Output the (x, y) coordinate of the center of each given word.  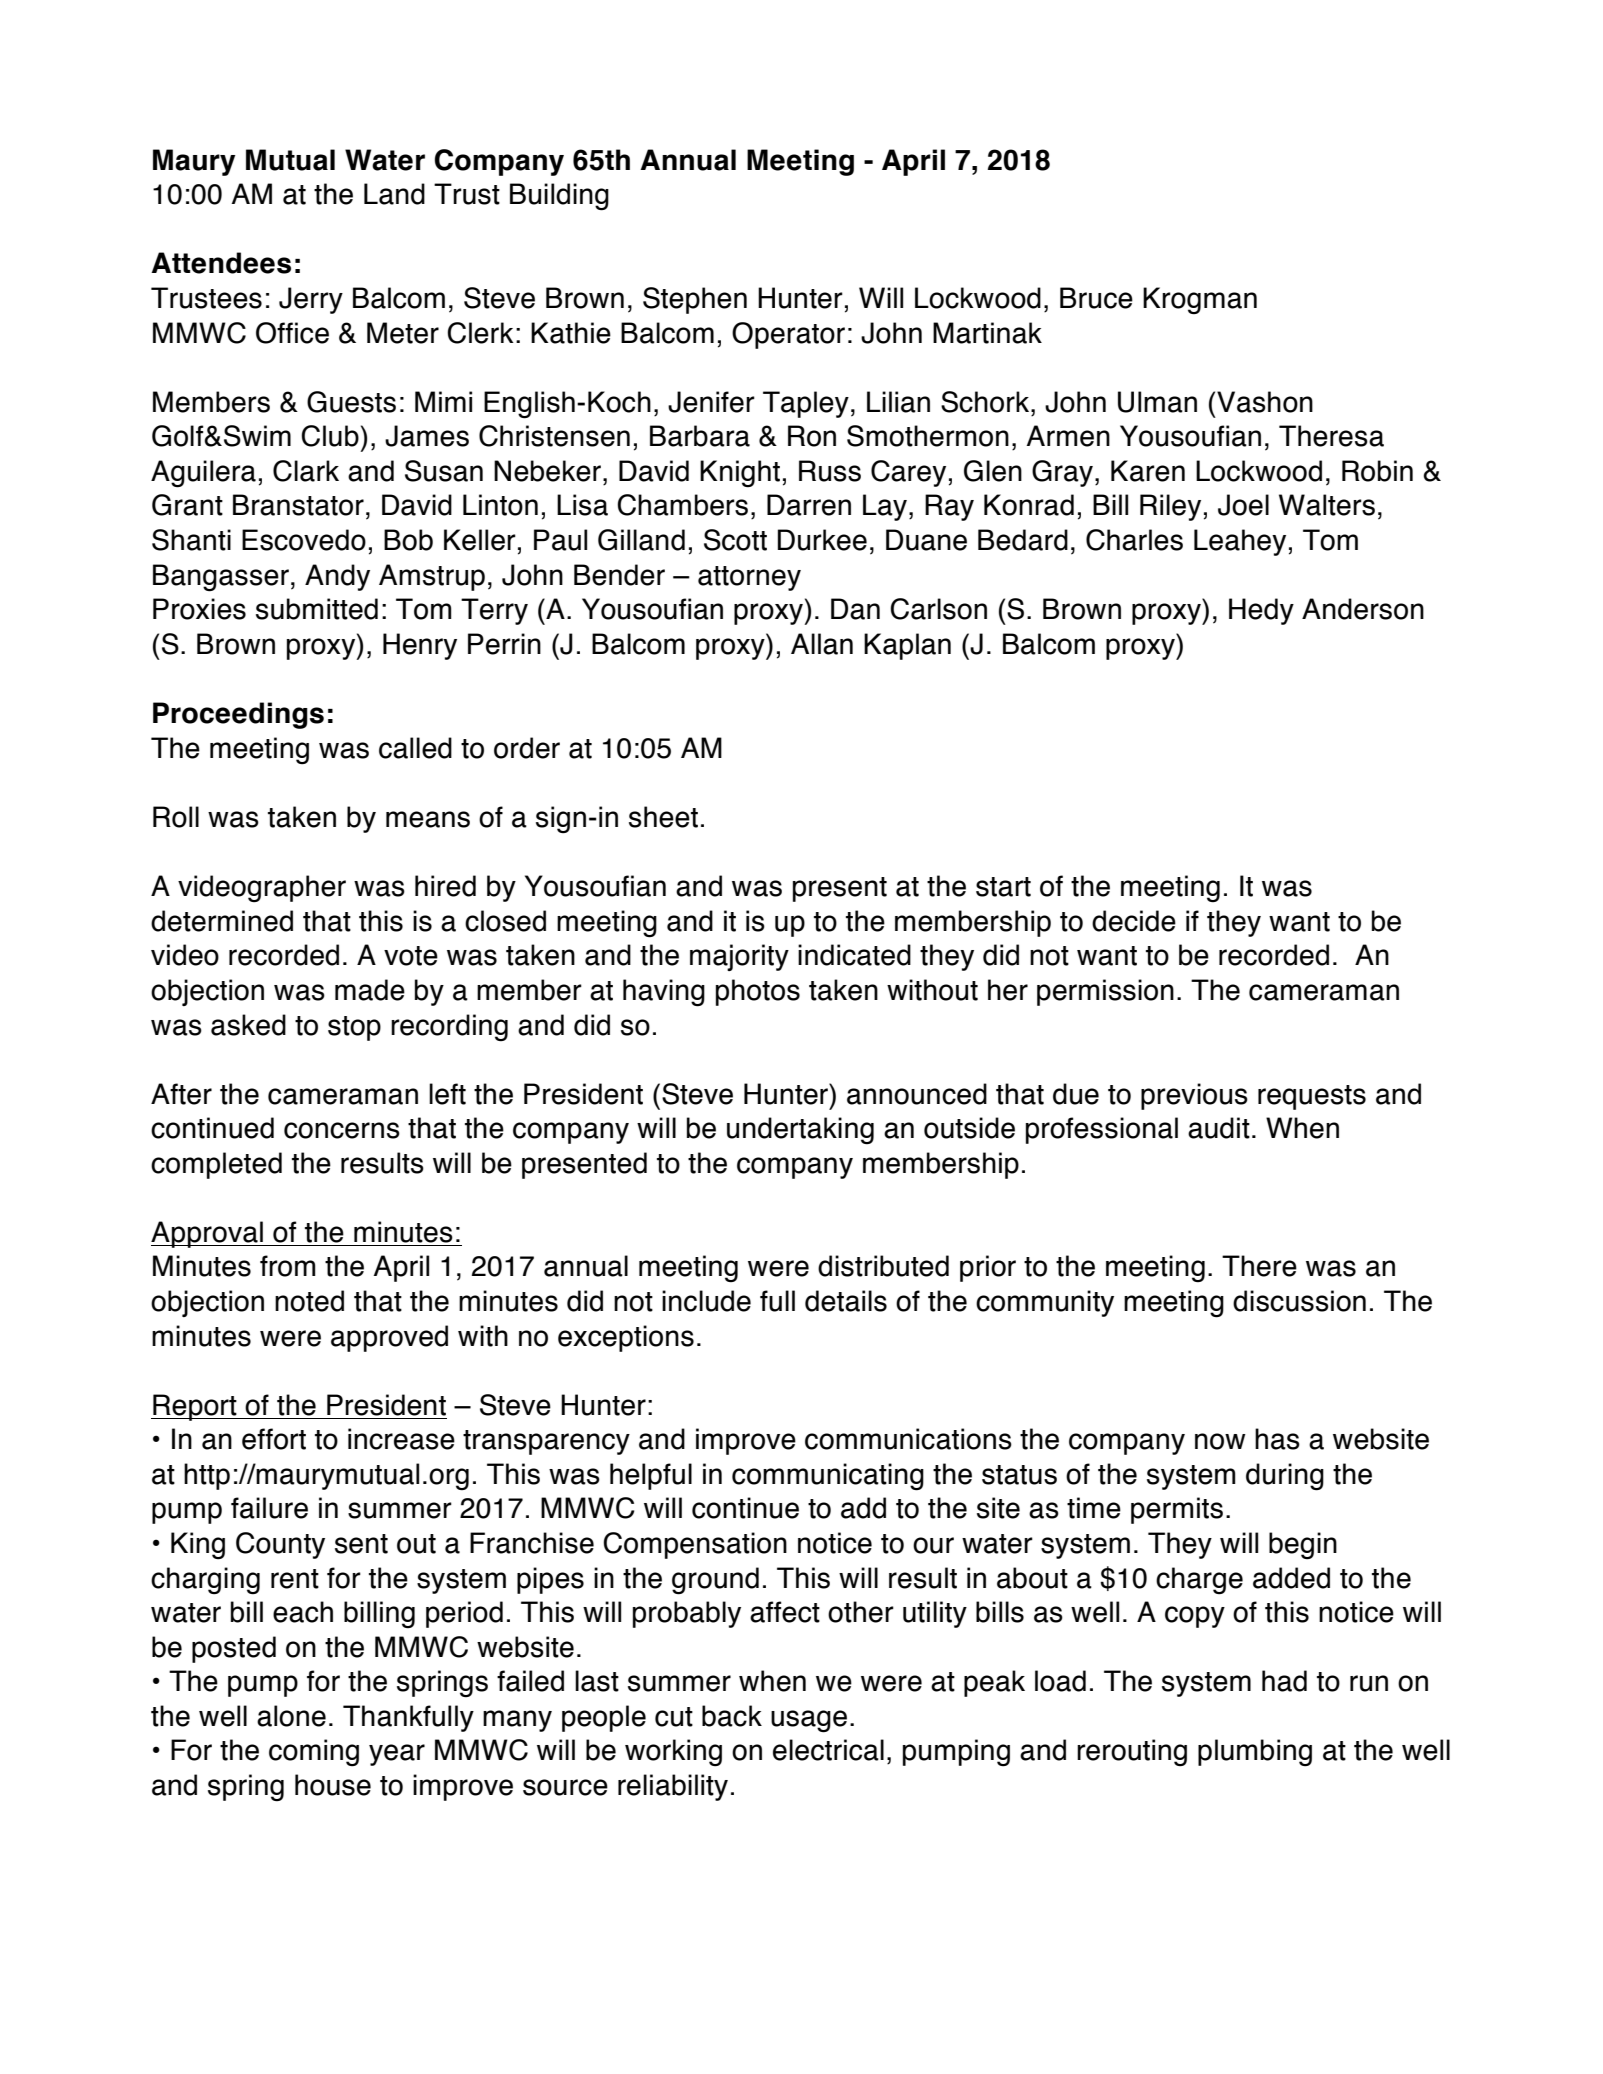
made (370, 990)
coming (314, 1753)
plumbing (1255, 1753)
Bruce (1096, 298)
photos (758, 992)
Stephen (695, 300)
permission (1105, 992)
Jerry (311, 300)
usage (809, 1721)
